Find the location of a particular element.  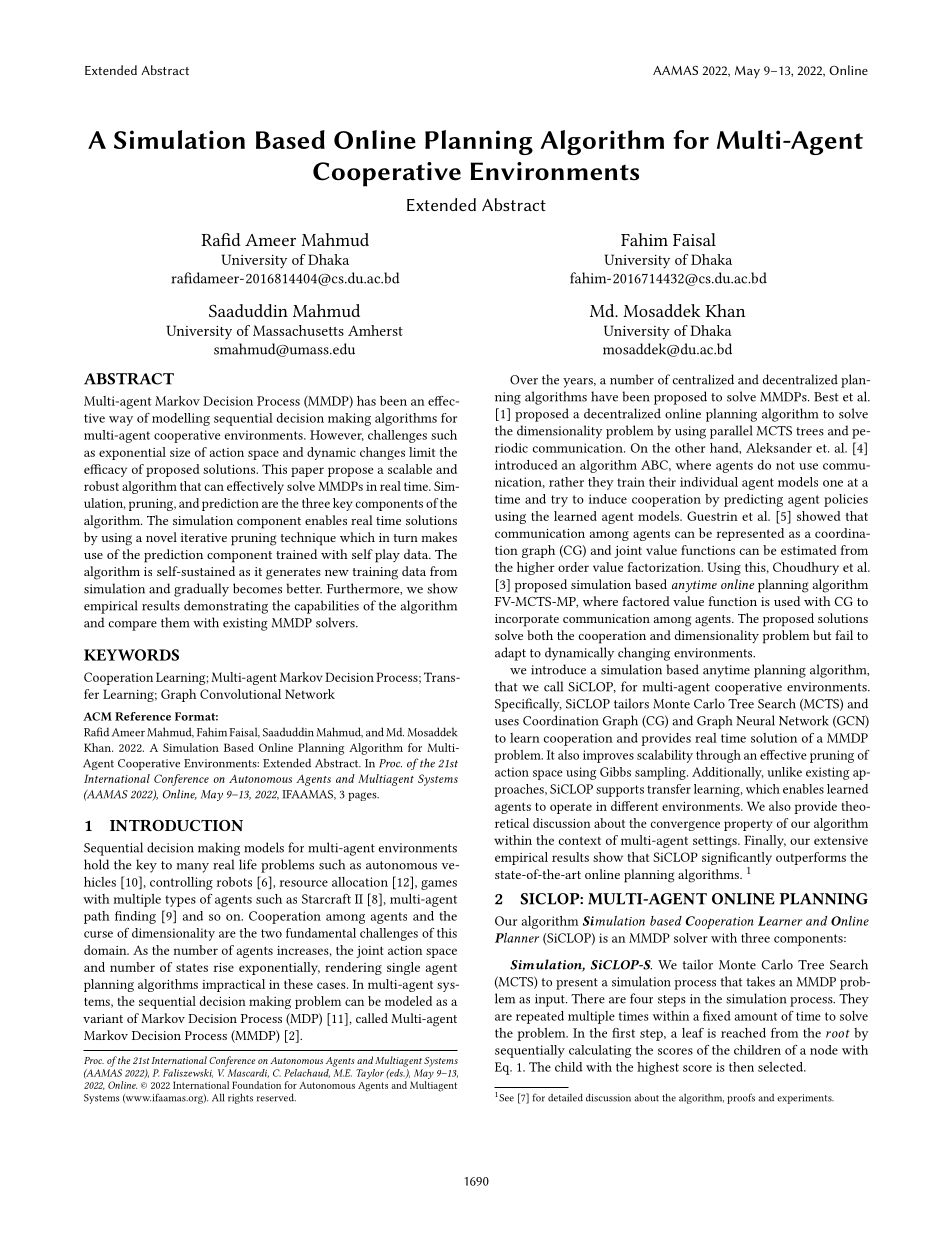

types is located at coordinates (180, 901).
